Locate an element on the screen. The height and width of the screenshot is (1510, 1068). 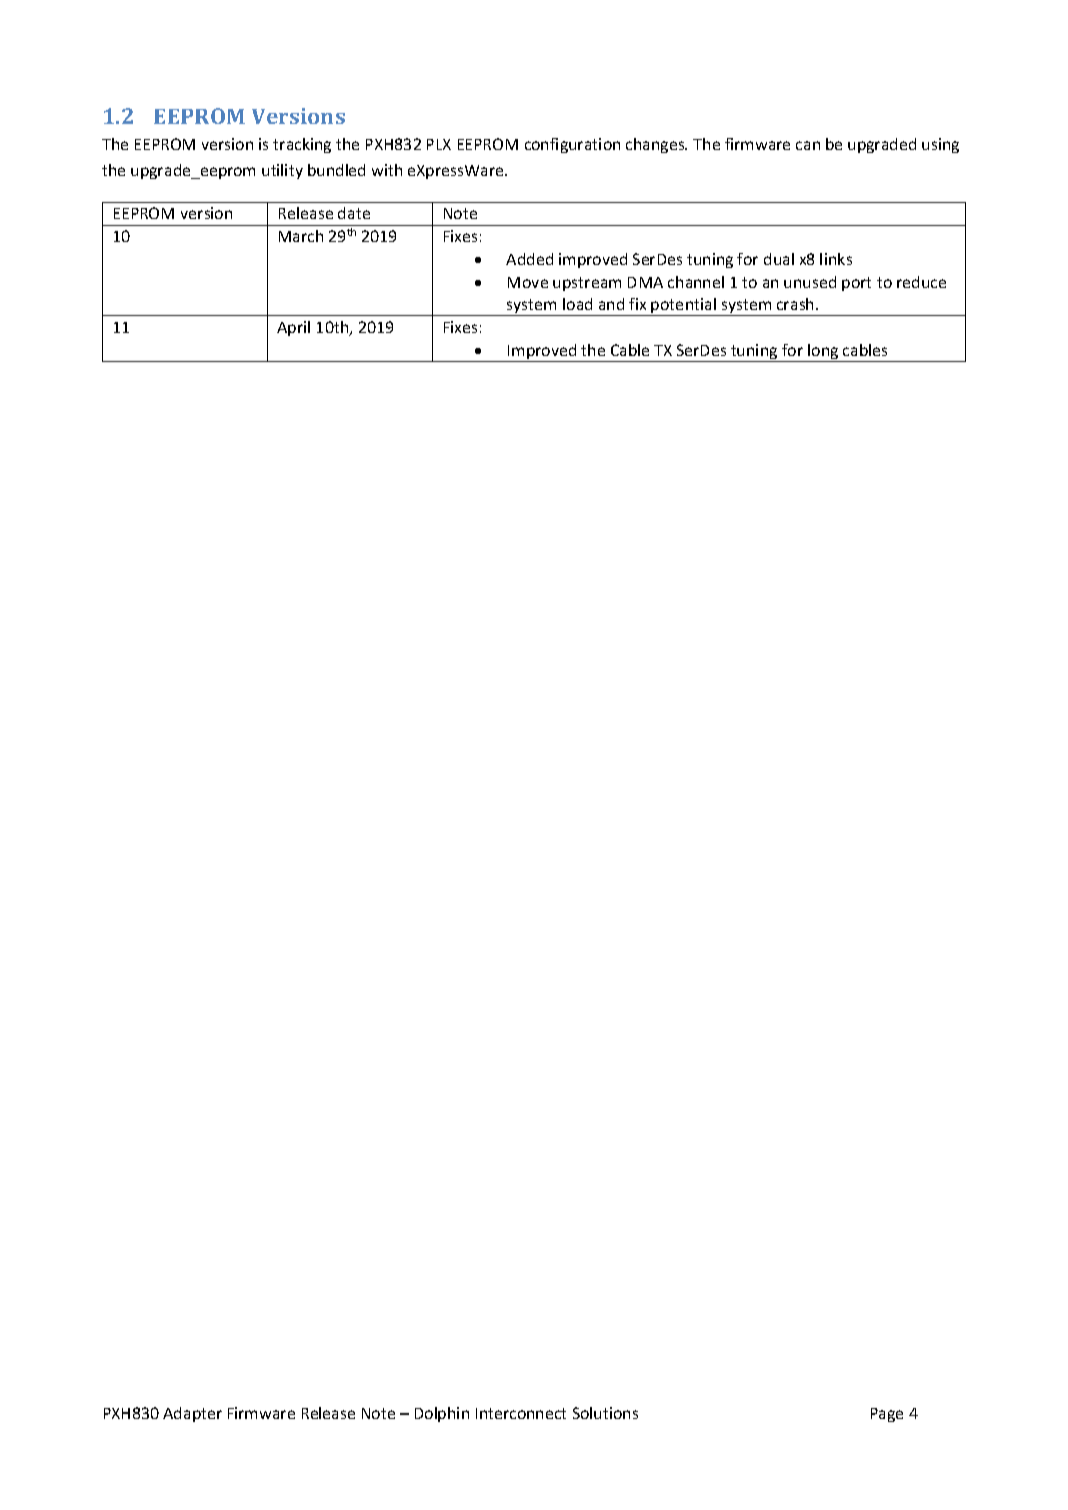
utility is located at coordinates (282, 171).
